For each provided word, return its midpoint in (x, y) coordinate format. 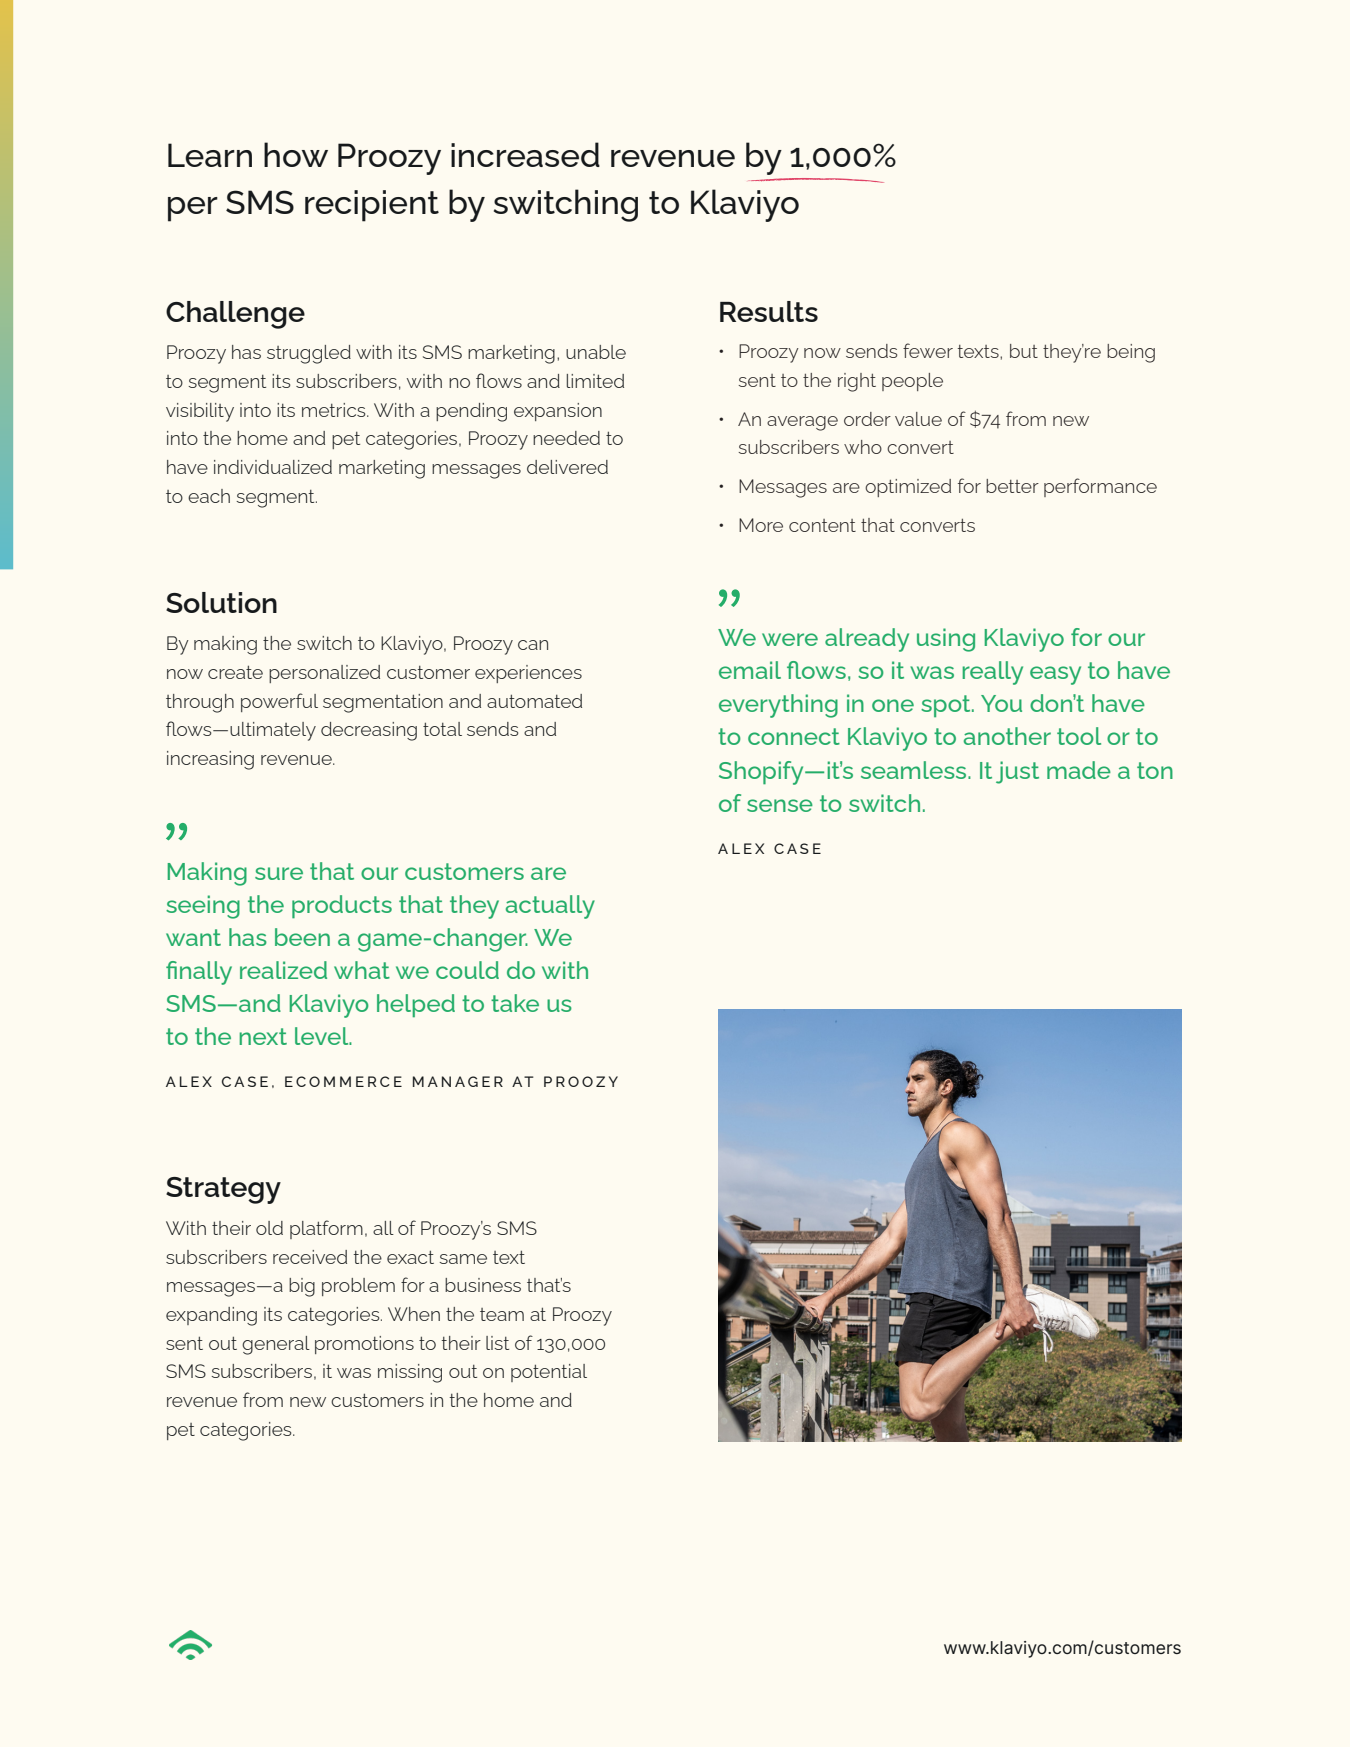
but (1024, 351)
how (296, 154)
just (1017, 772)
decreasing (369, 731)
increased (525, 154)
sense (780, 805)
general (276, 1345)
